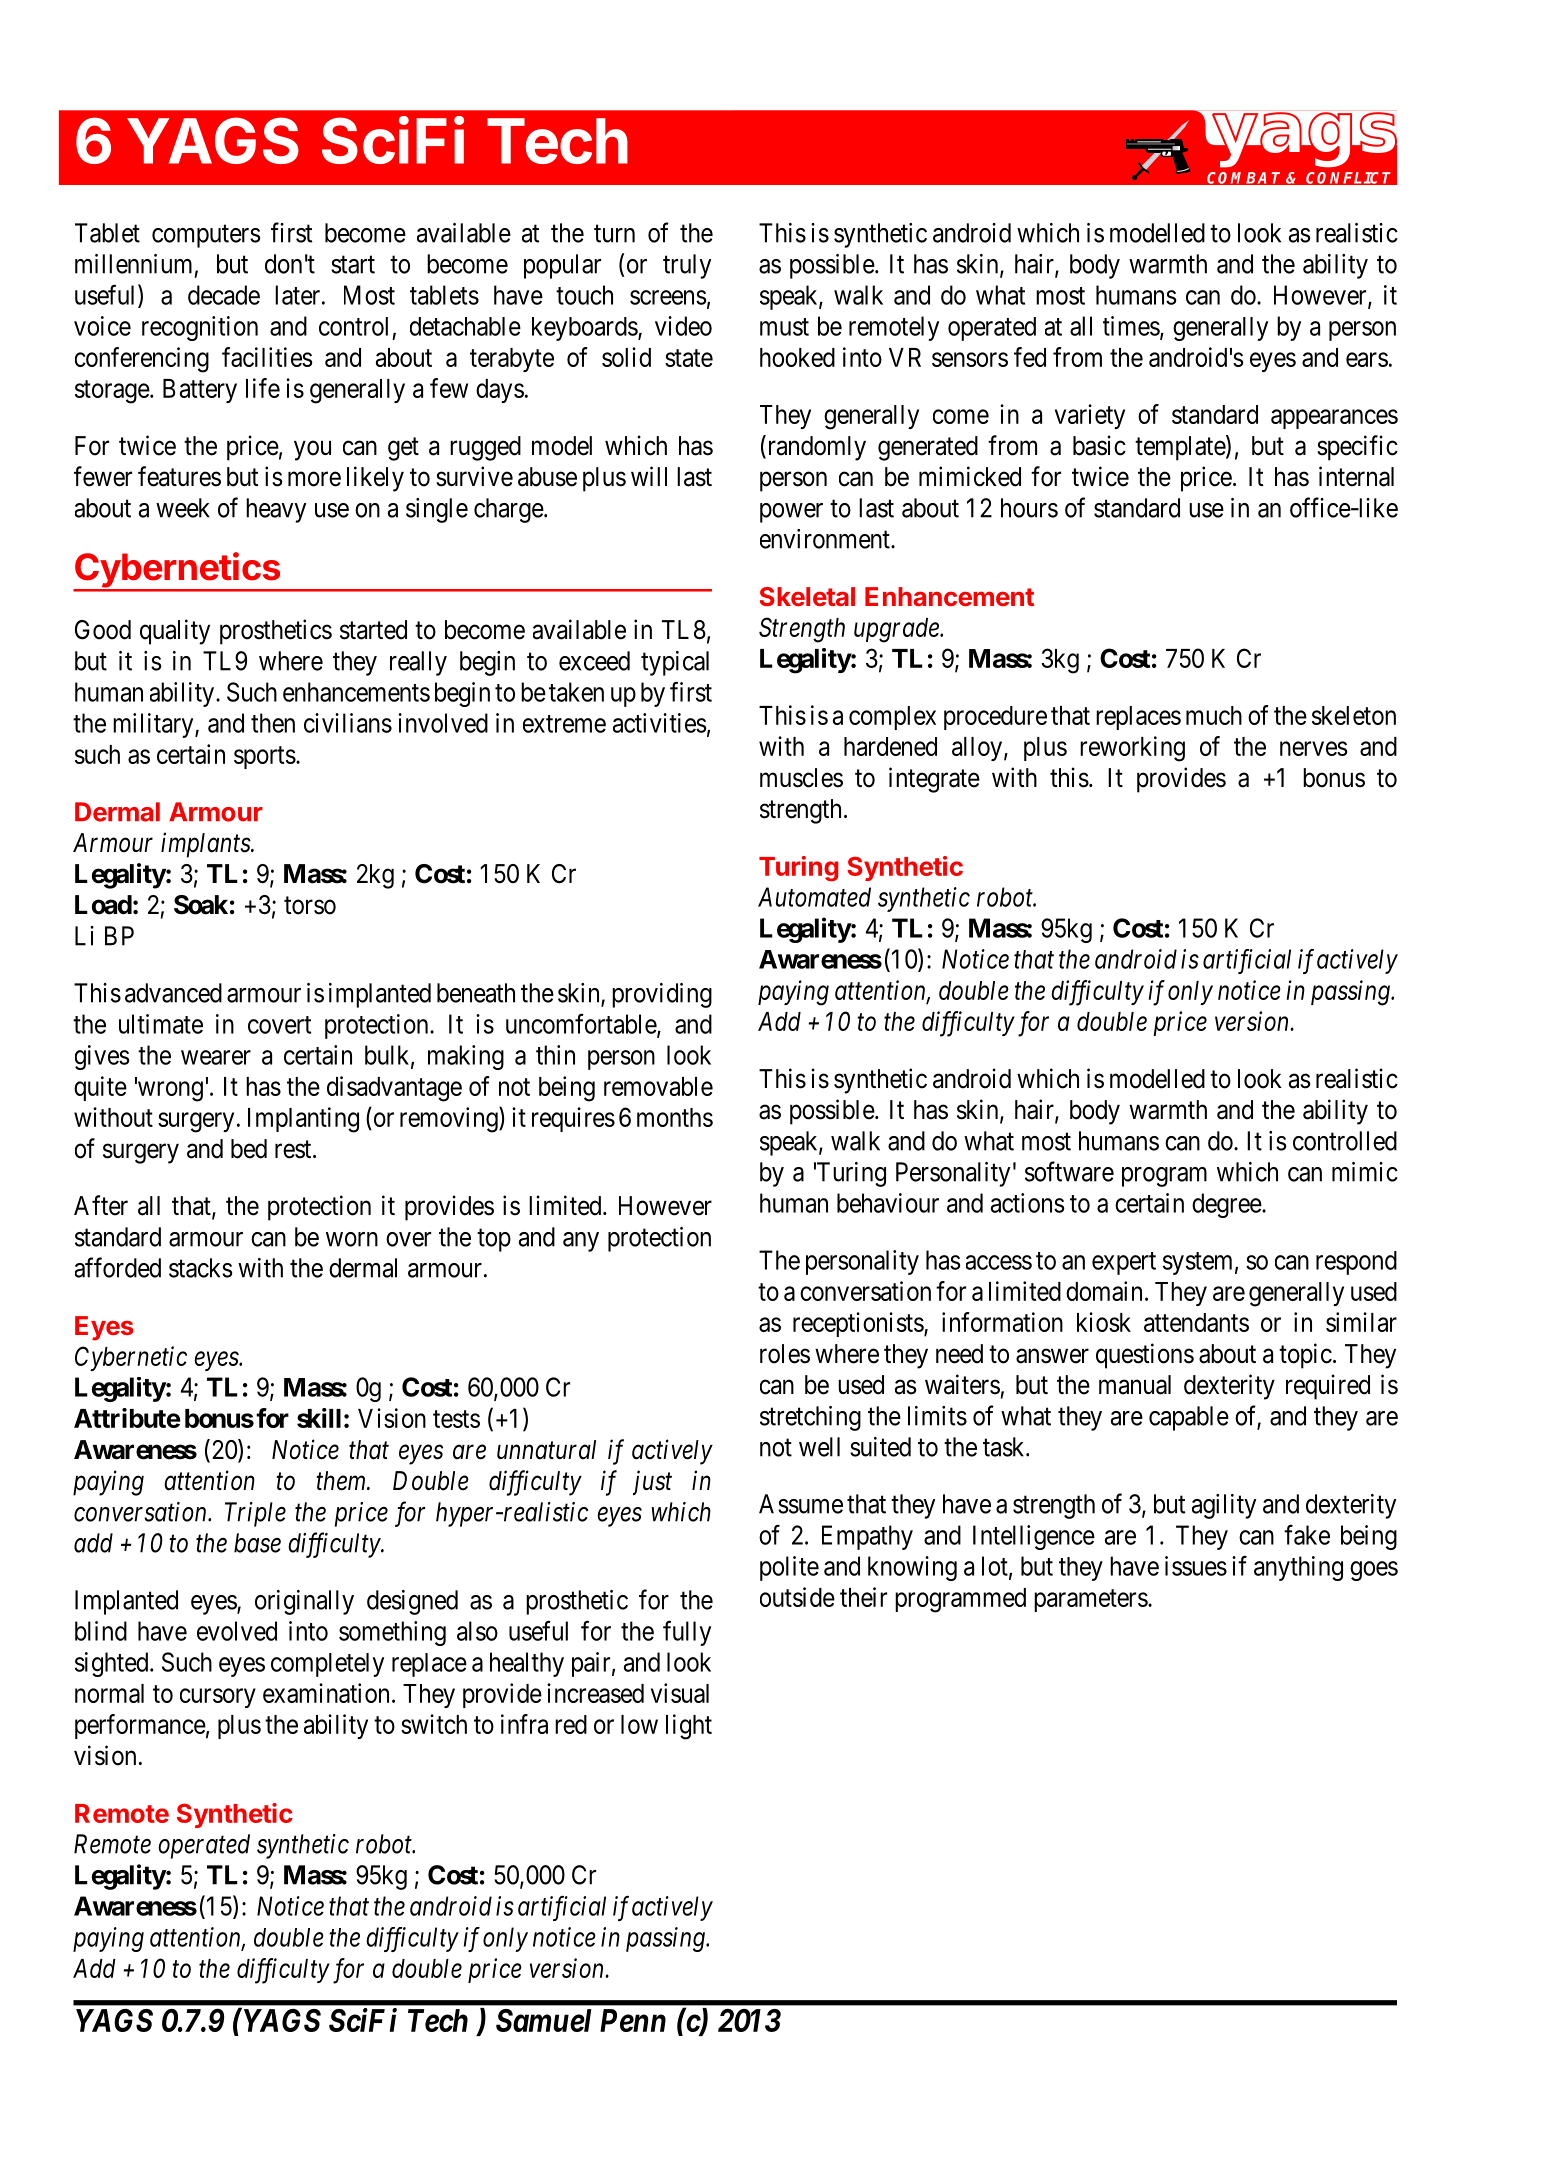  What do you see at coordinates (544, 2020) in the screenshot?
I see `Samuel` at bounding box center [544, 2020].
